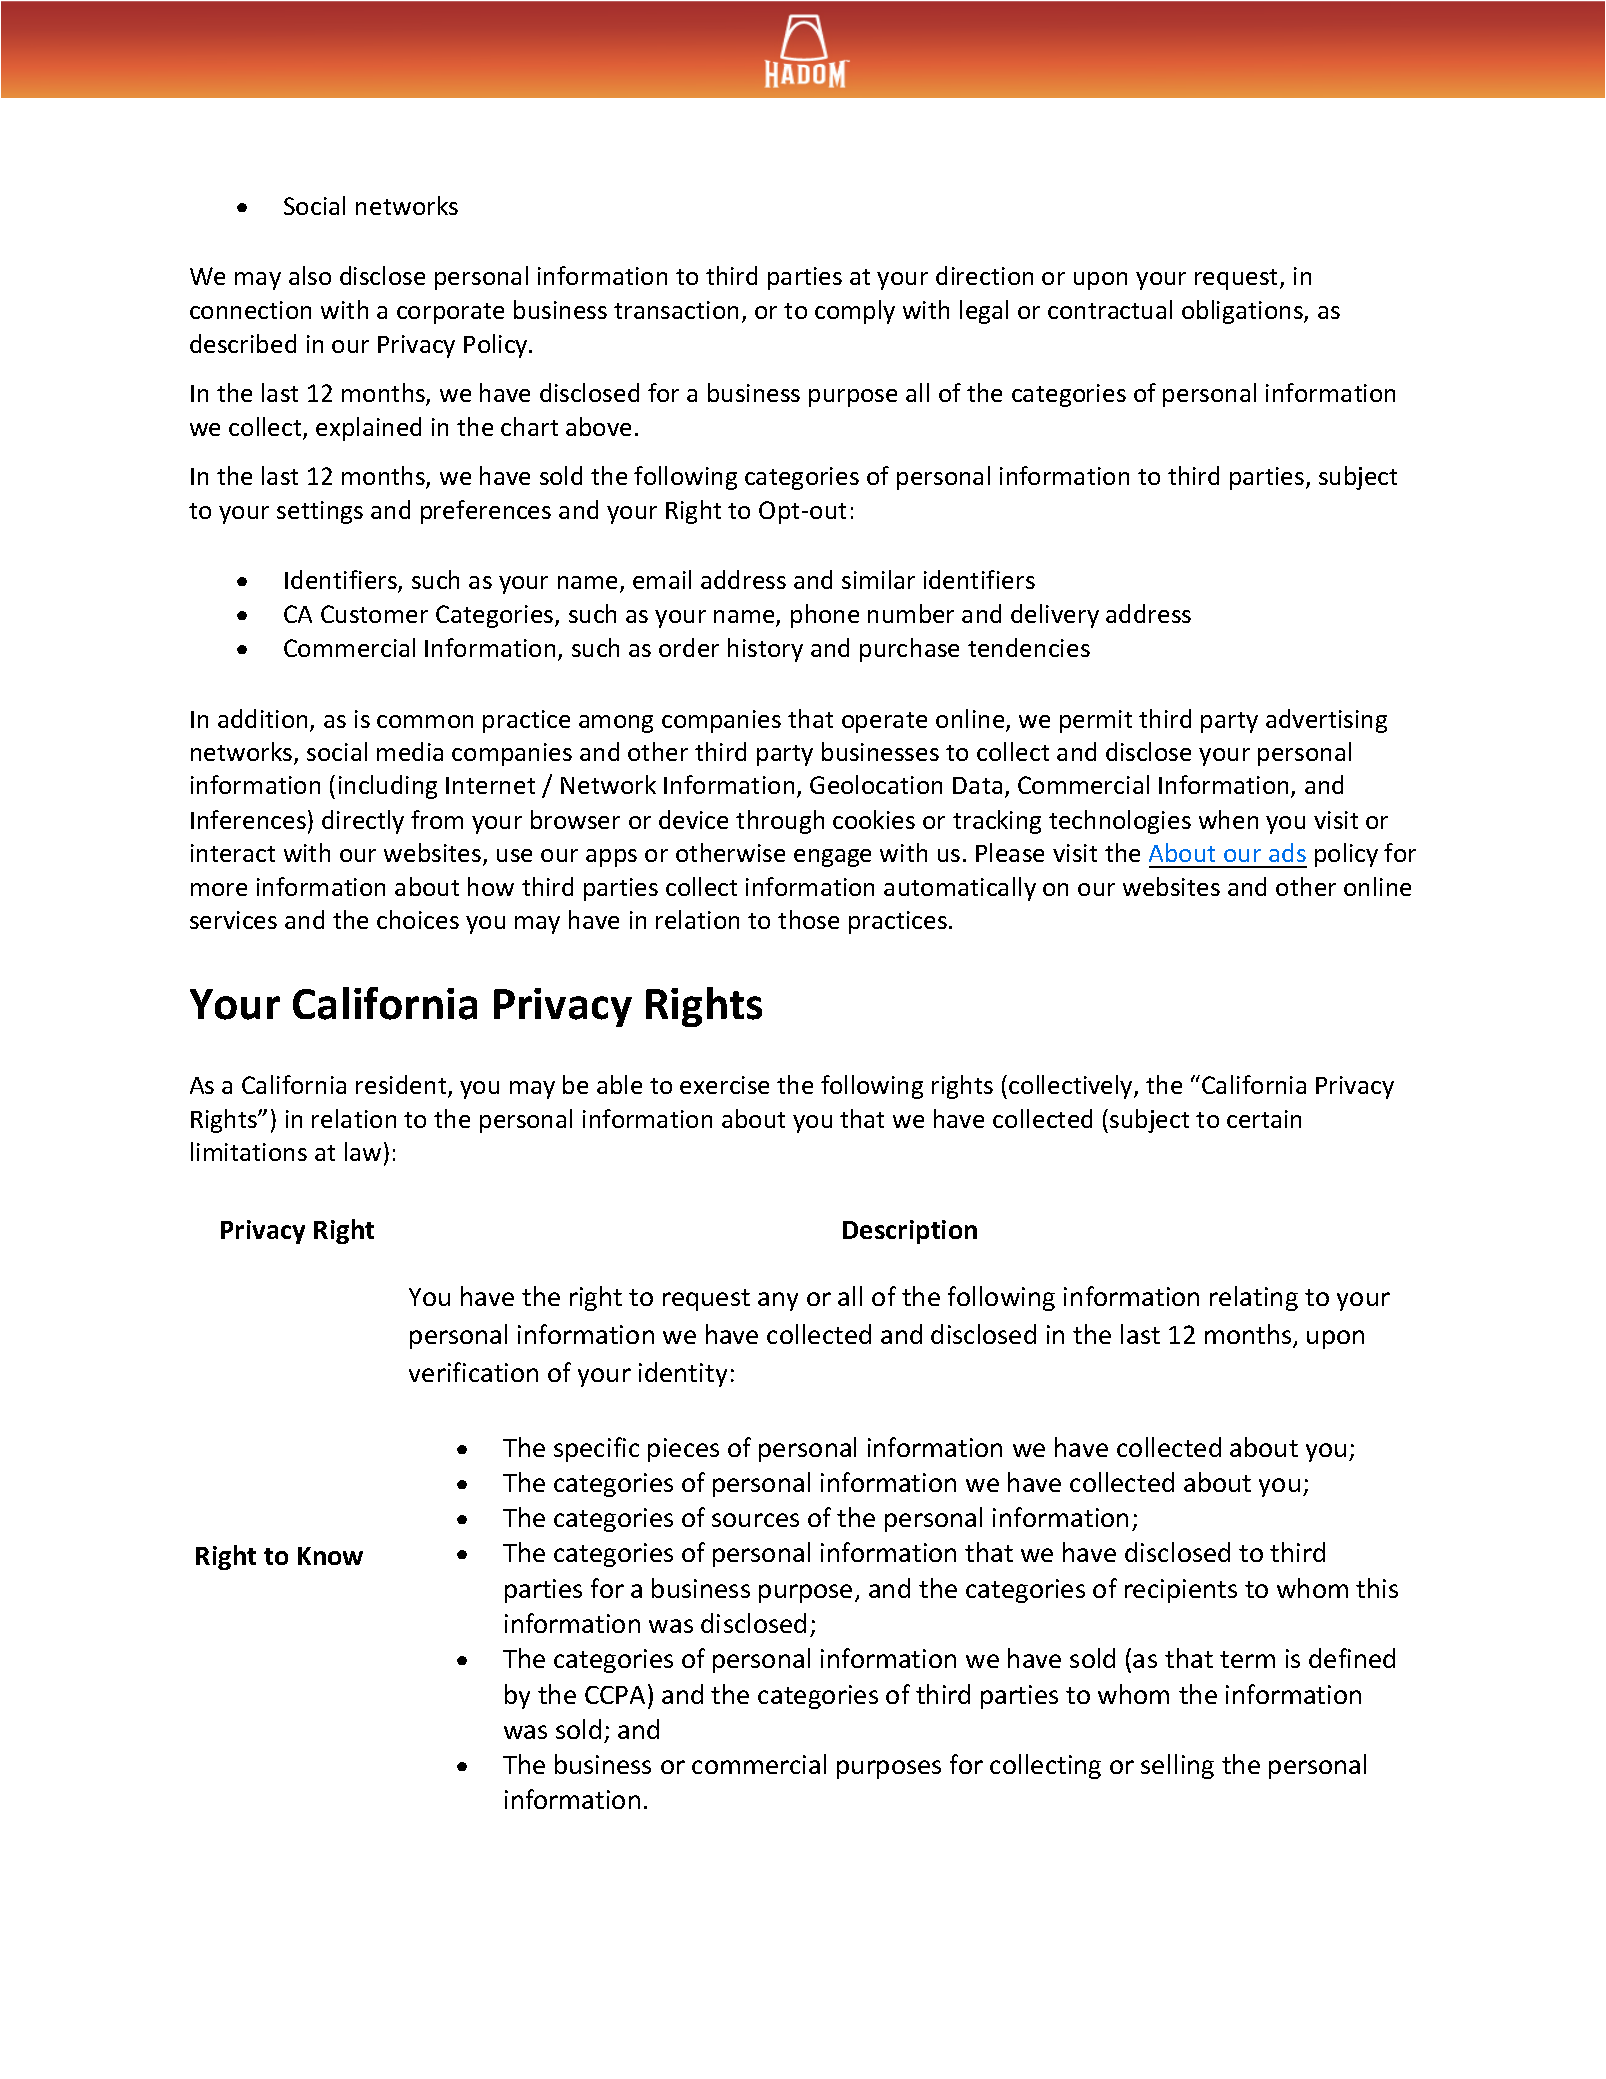 The height and width of the page is (2079, 1606). I want to click on also, so click(310, 275).
